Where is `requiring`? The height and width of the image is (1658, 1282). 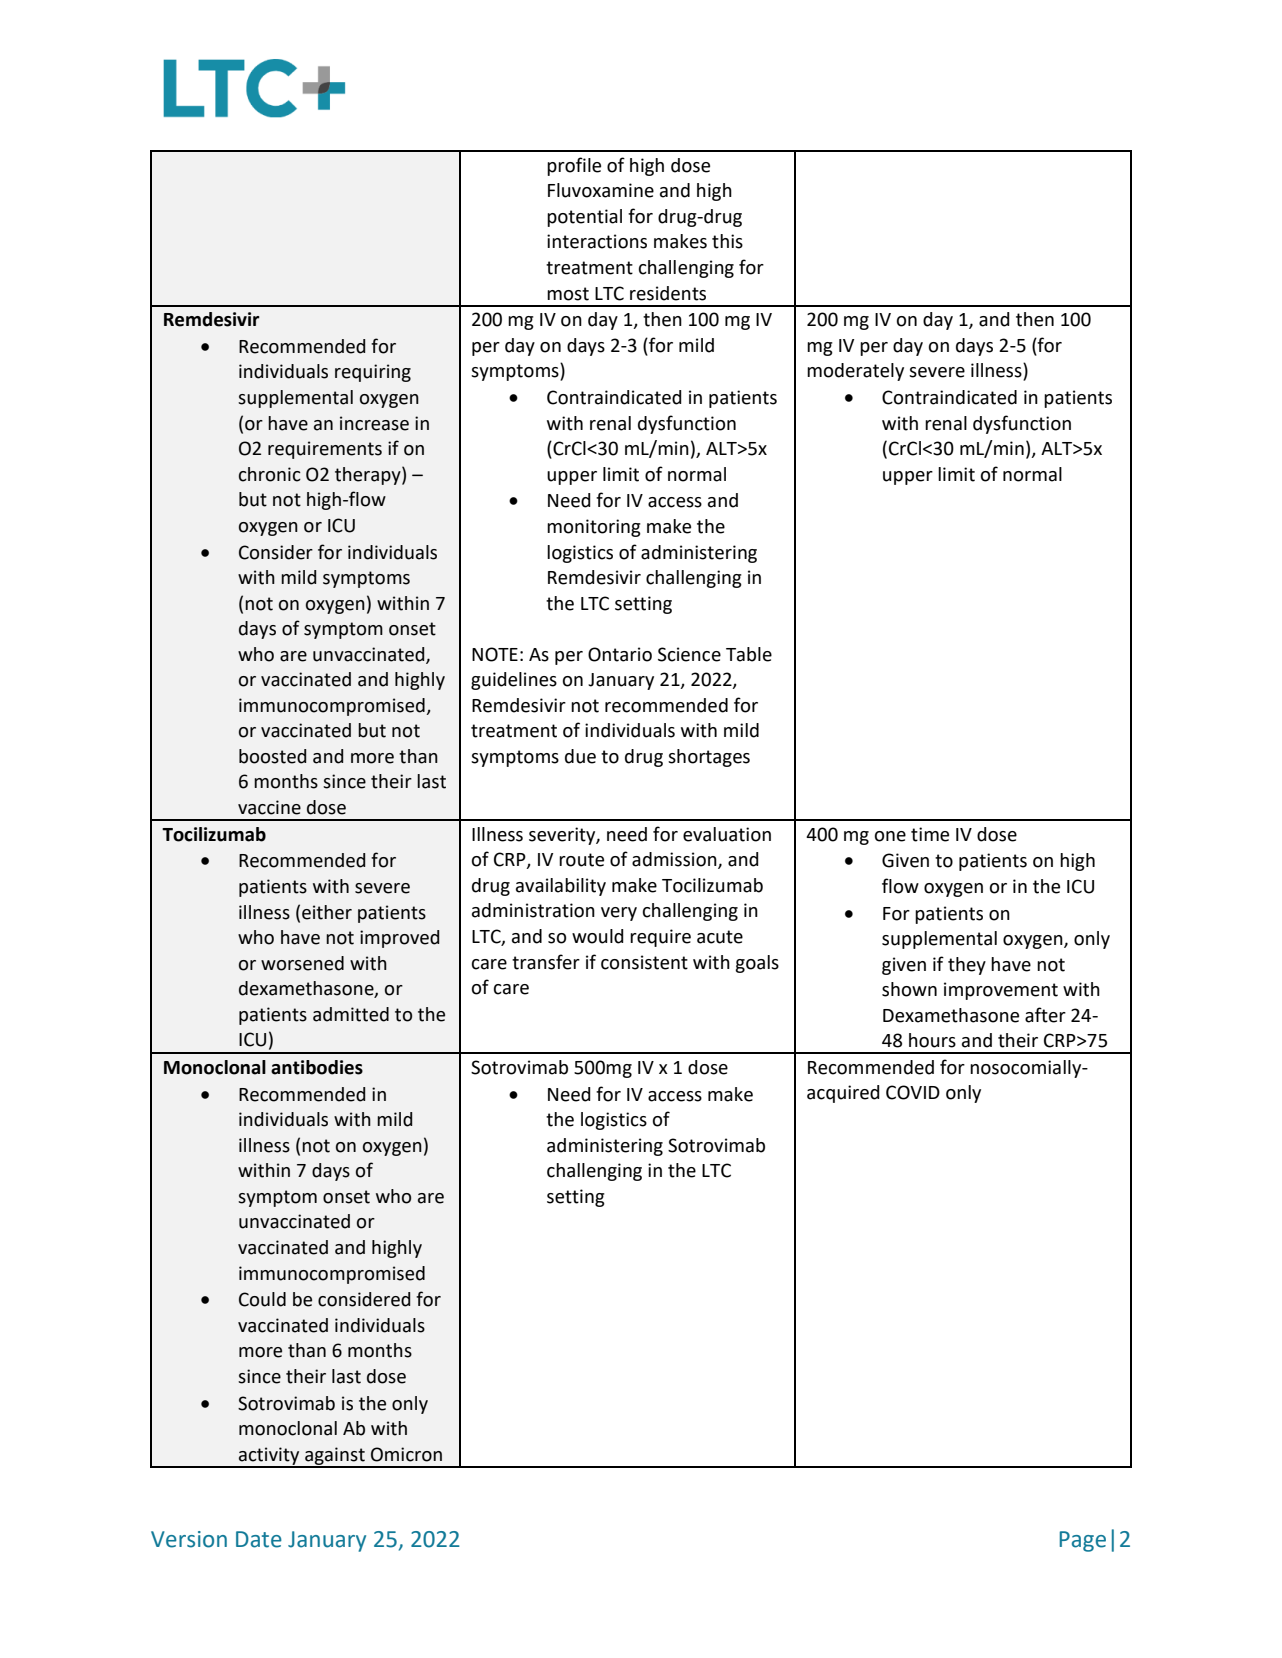 requiring is located at coordinates (373, 373).
